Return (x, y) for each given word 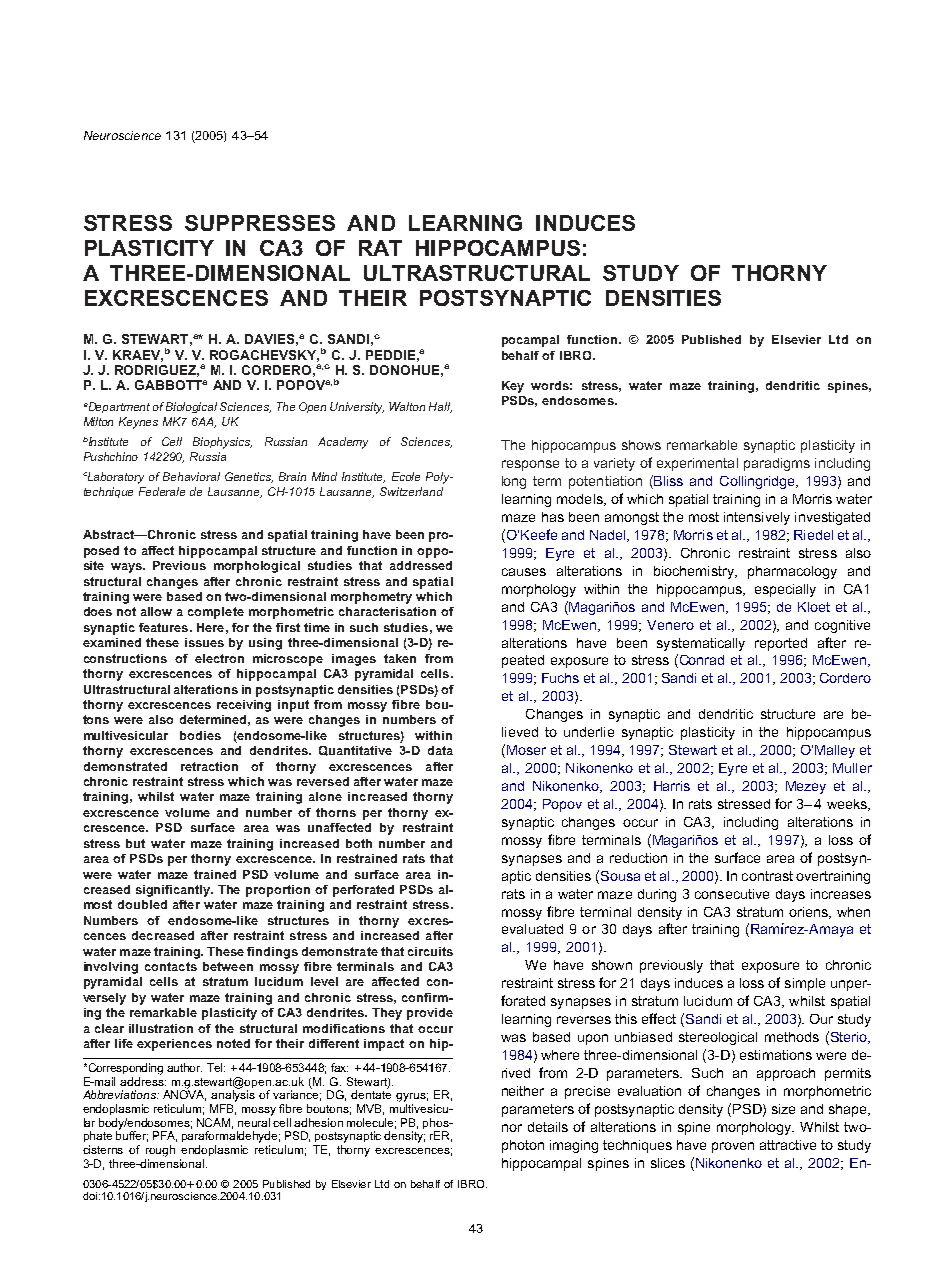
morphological (257, 567)
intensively (757, 518)
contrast (767, 876)
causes (524, 572)
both (359, 843)
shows (641, 445)
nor (512, 1128)
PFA (165, 1136)
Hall (440, 407)
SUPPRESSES (260, 223)
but (135, 843)
